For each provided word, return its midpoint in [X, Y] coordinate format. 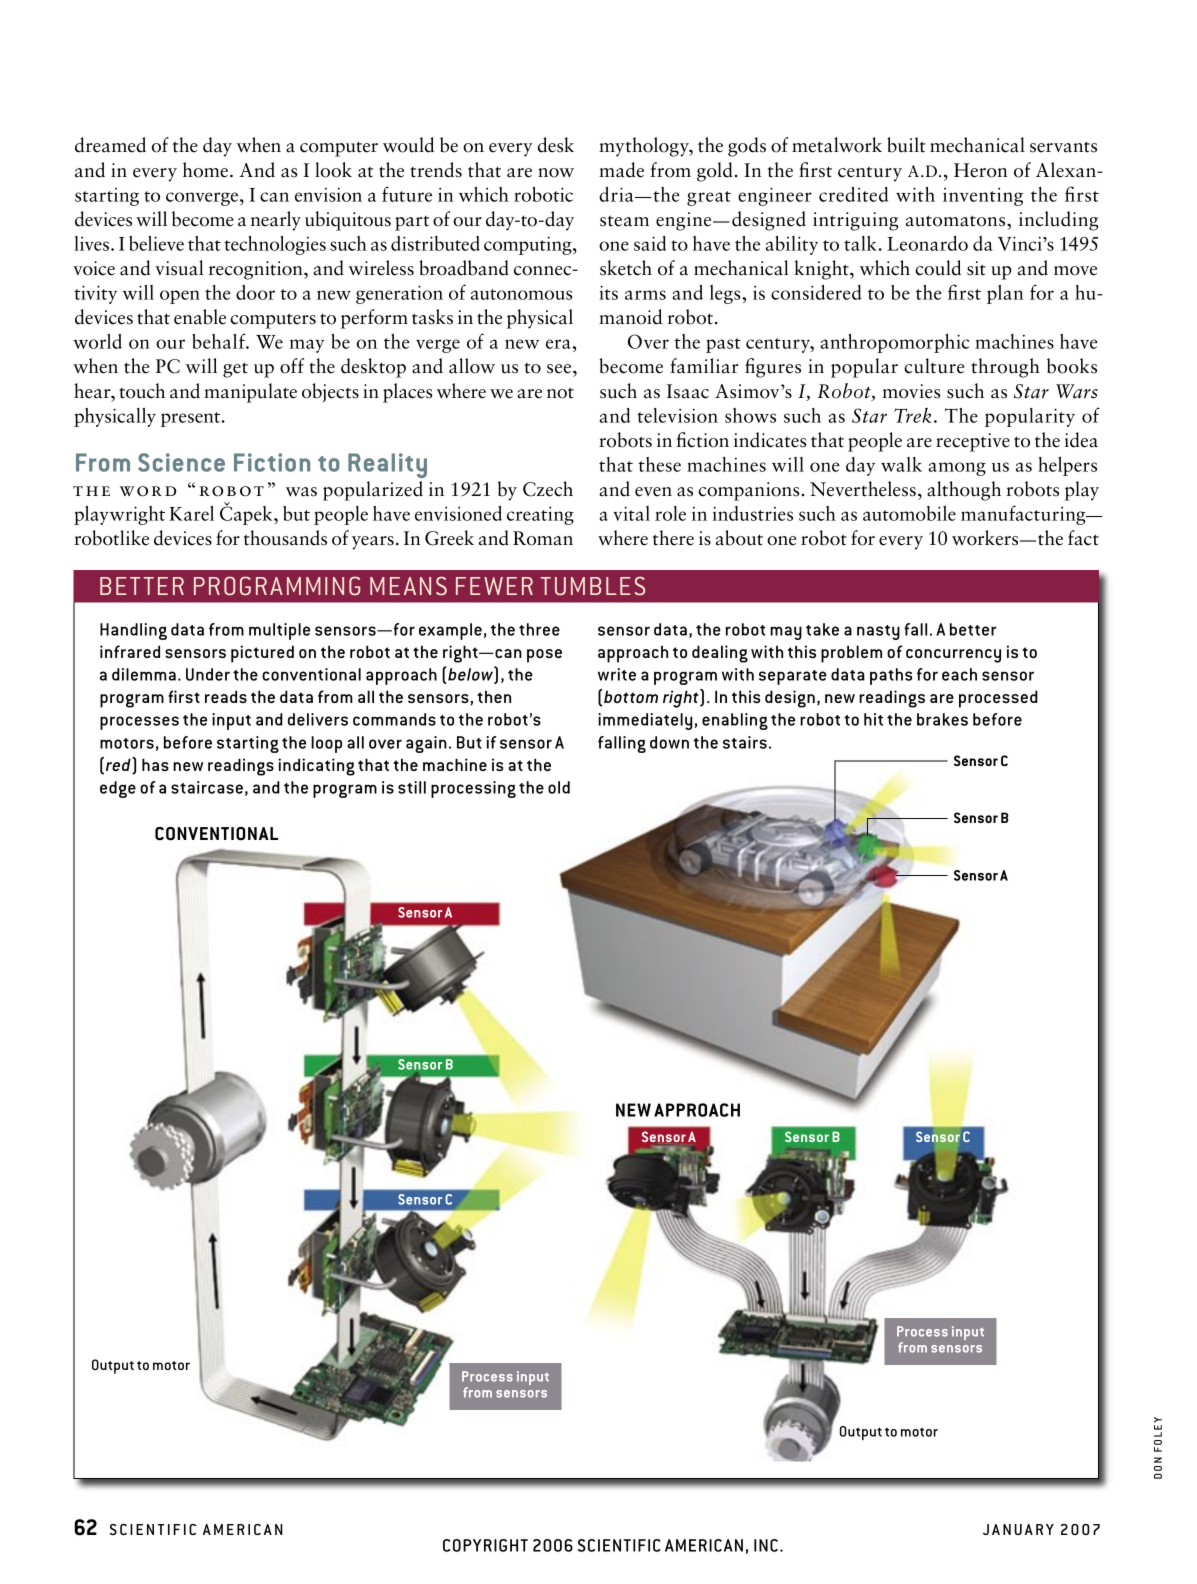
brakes [942, 719]
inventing [983, 197]
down [669, 742]
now [556, 173]
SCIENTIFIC [619, 1545]
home [205, 170]
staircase [207, 787]
